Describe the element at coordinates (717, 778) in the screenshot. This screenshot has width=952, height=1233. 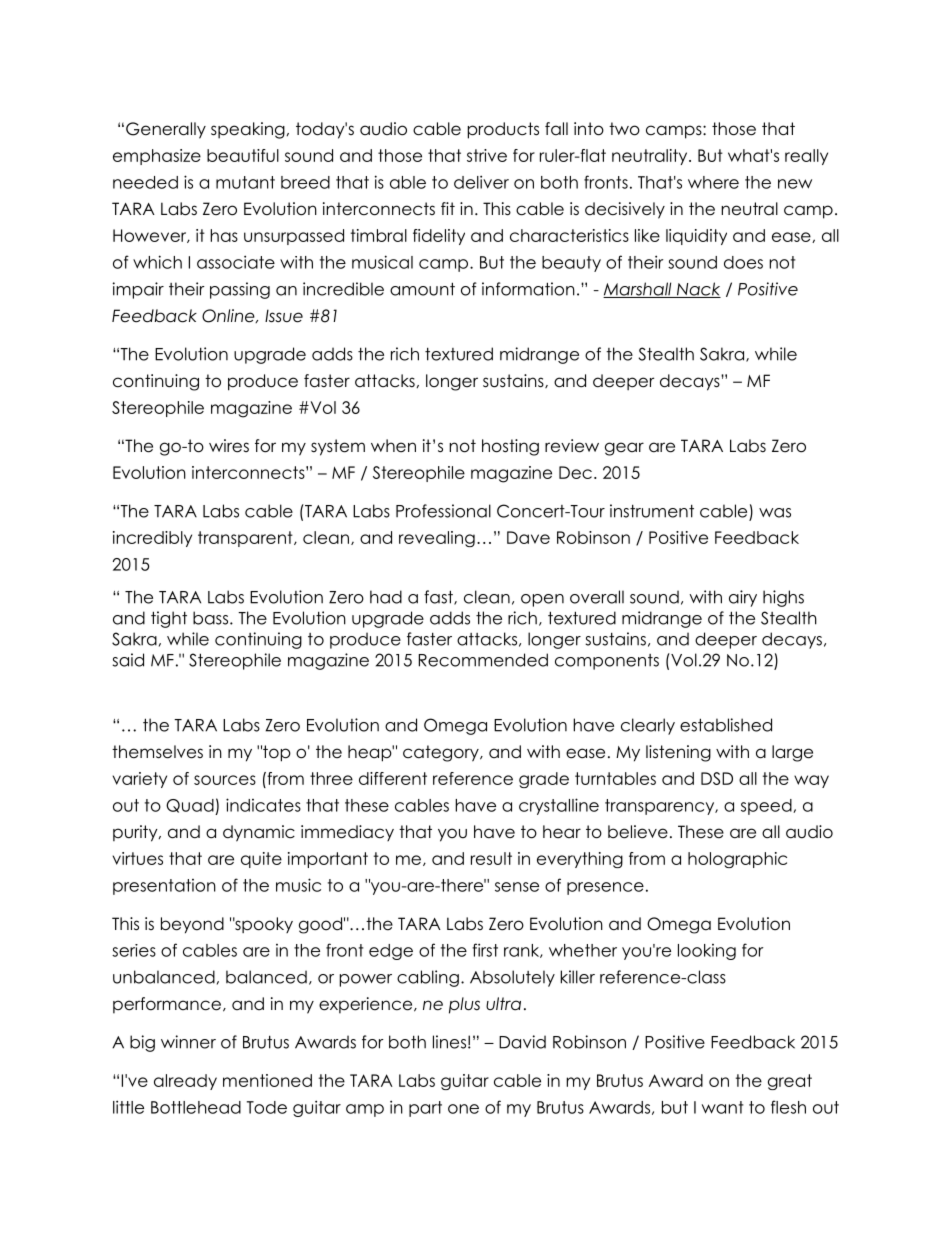
I see `DSD` at that location.
